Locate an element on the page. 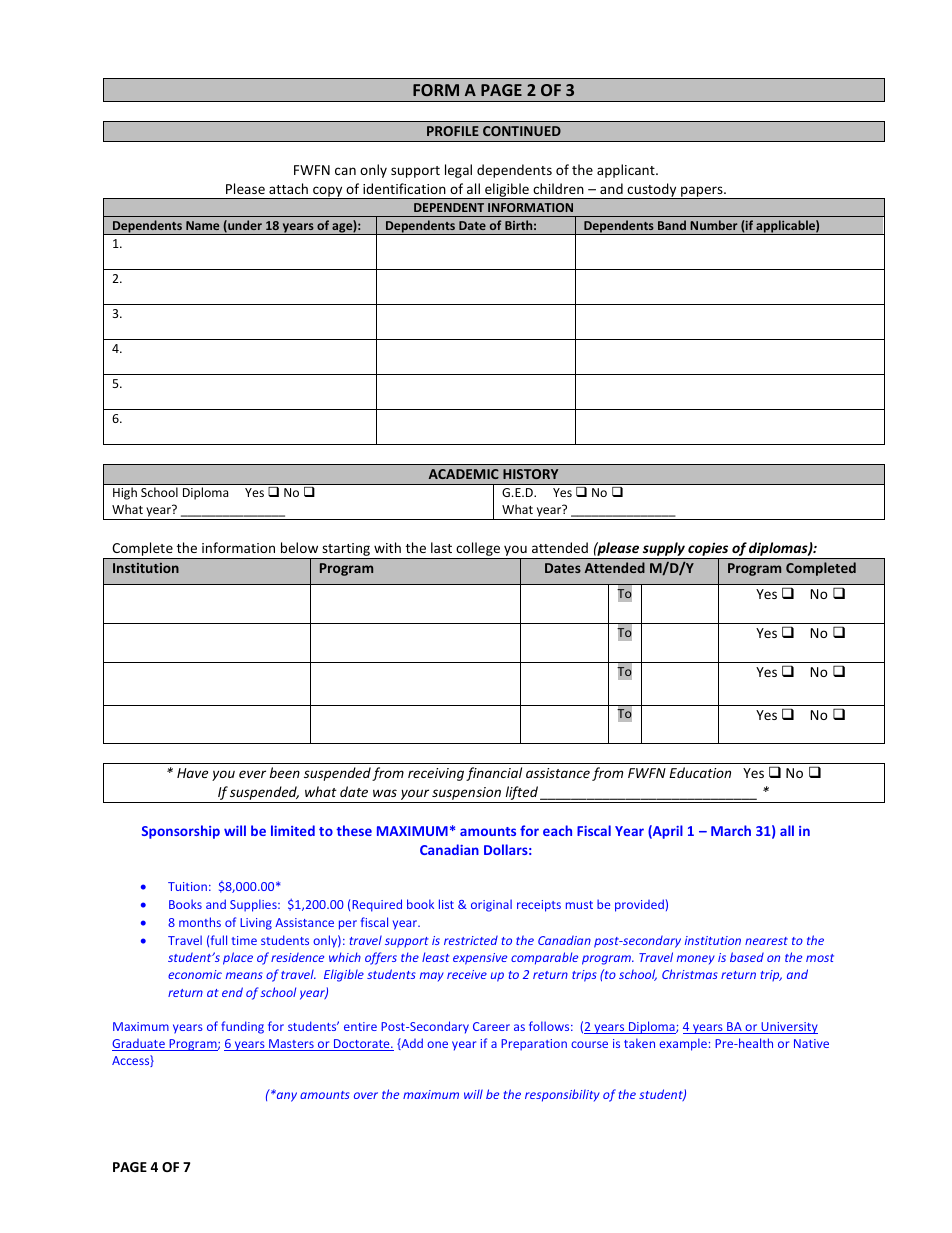 This page has width=952, height=1233. below is located at coordinates (299, 547).
